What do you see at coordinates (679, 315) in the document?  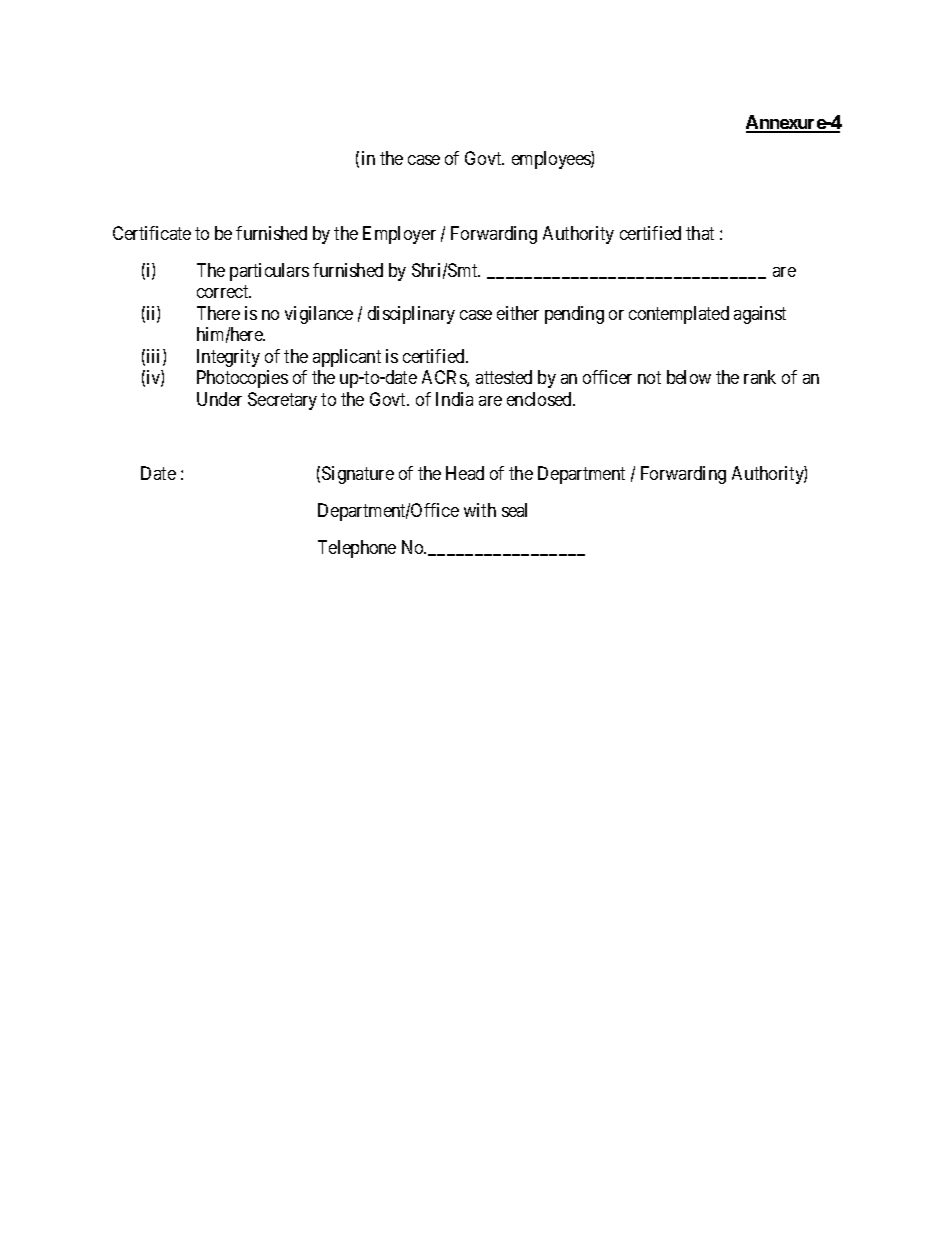 I see `contemplated` at bounding box center [679, 315].
